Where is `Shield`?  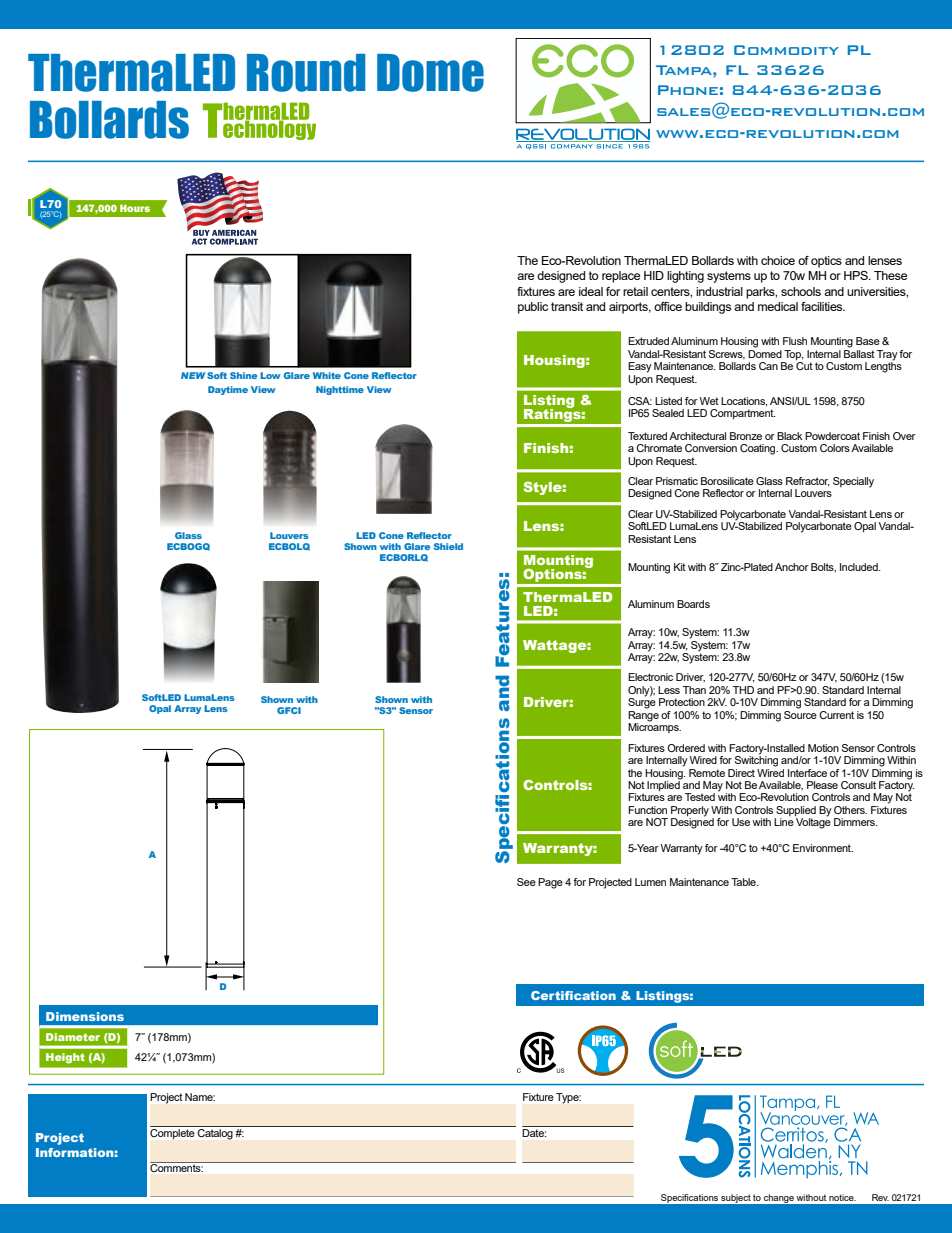 Shield is located at coordinates (448, 546).
